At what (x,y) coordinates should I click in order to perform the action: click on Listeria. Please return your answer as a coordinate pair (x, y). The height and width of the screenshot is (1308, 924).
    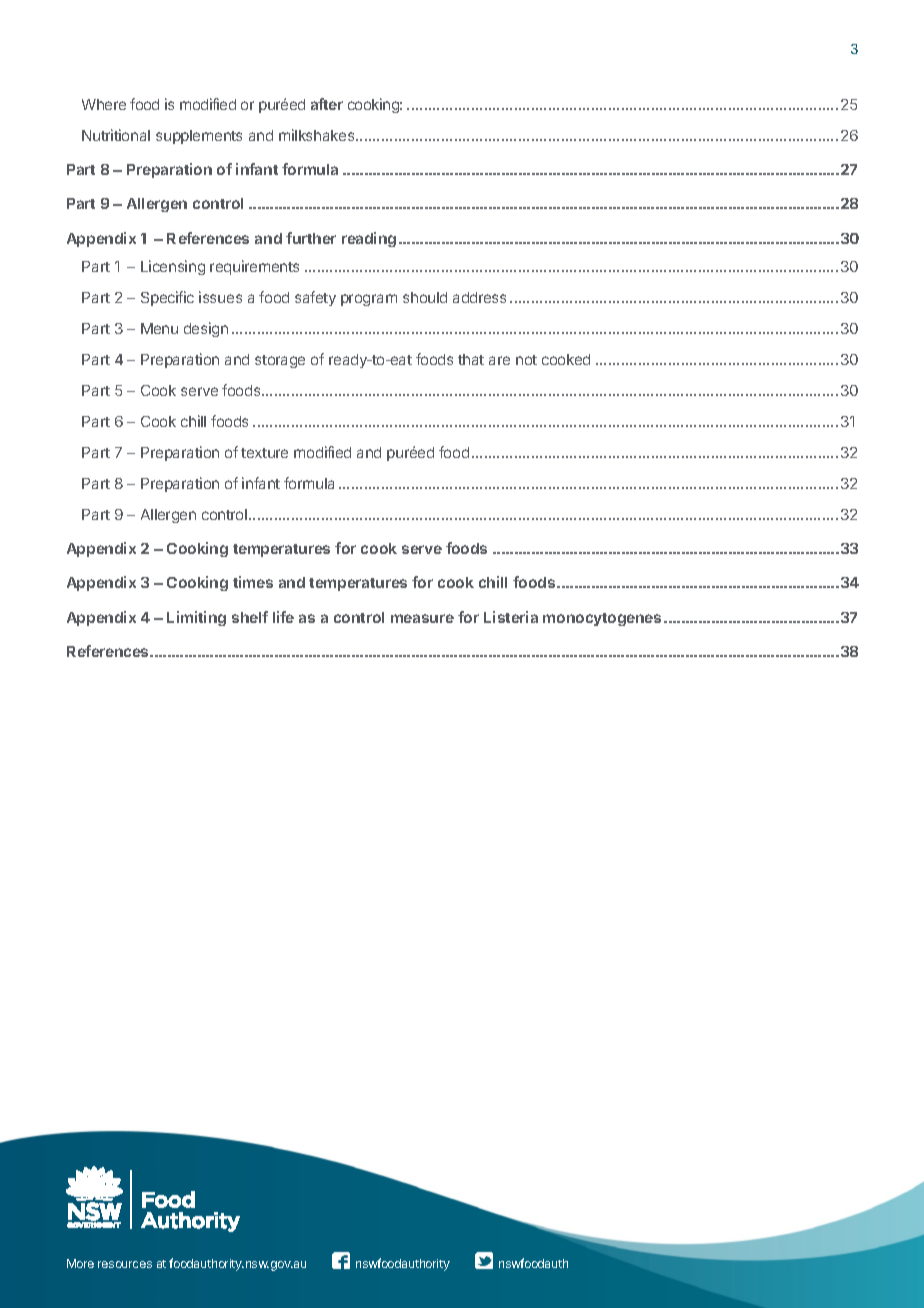
    Looking at the image, I should click on (511, 617).
